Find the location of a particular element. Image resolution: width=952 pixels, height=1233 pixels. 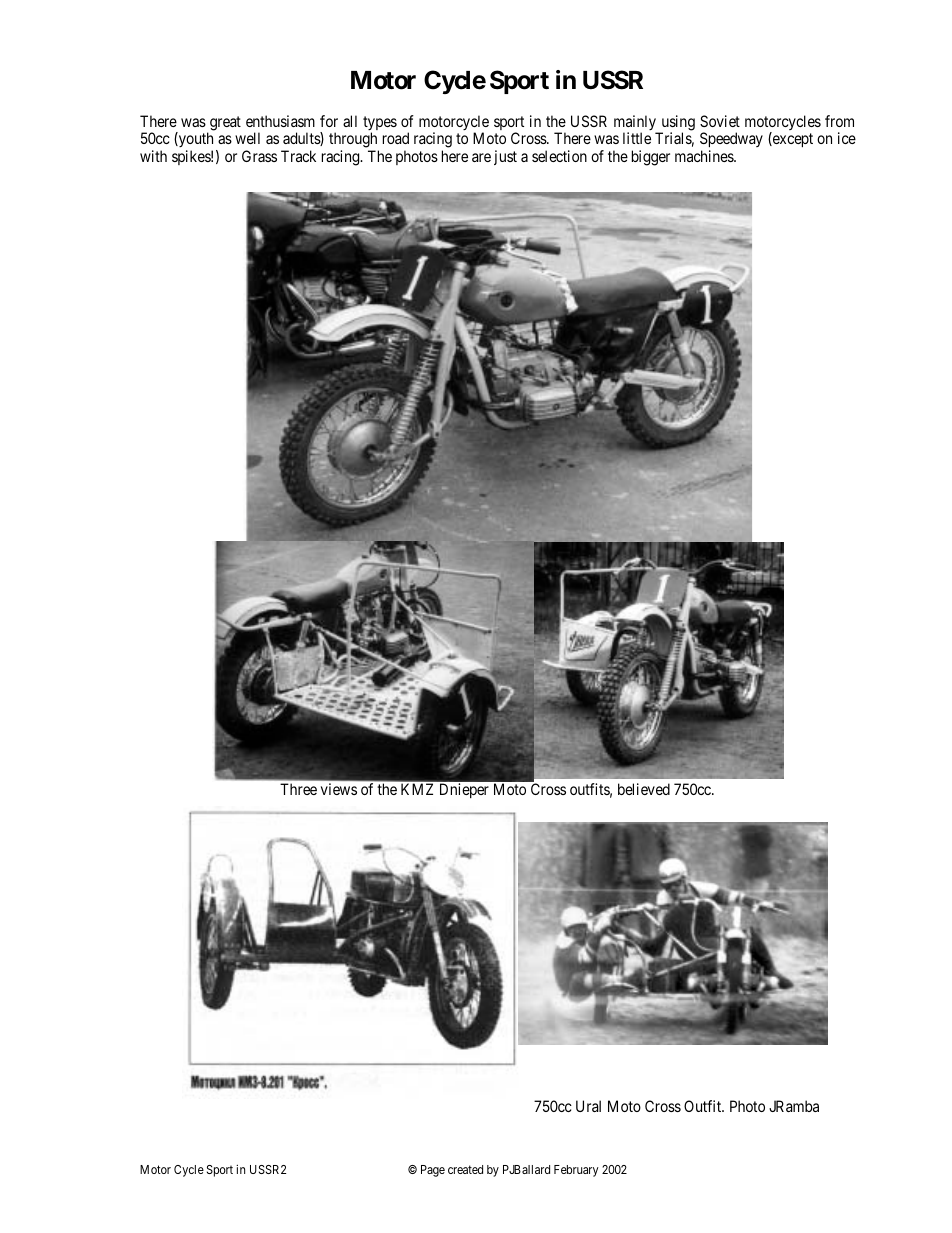

Three is located at coordinates (298, 789).
